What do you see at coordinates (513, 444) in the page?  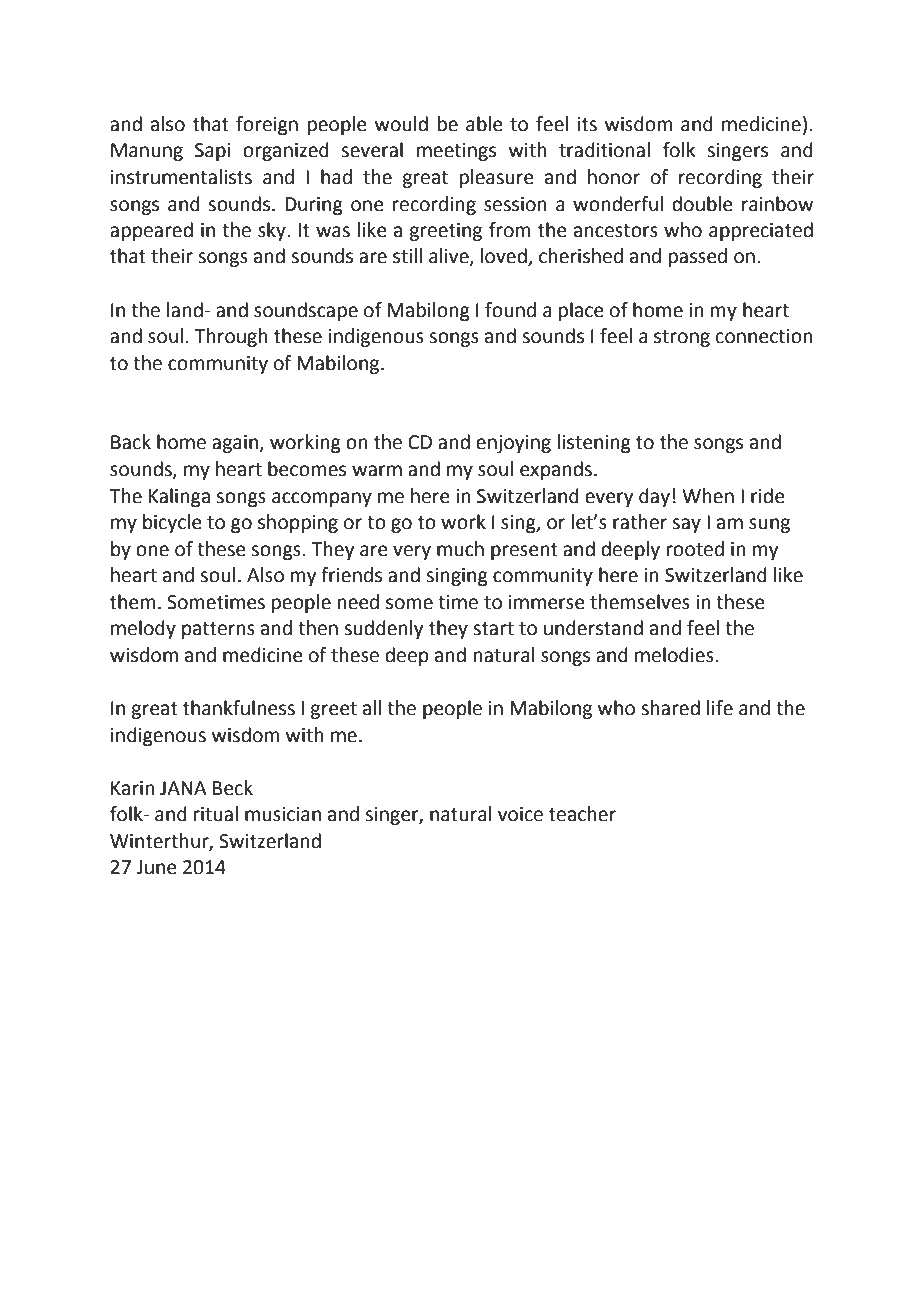 I see `enjoying` at bounding box center [513, 444].
